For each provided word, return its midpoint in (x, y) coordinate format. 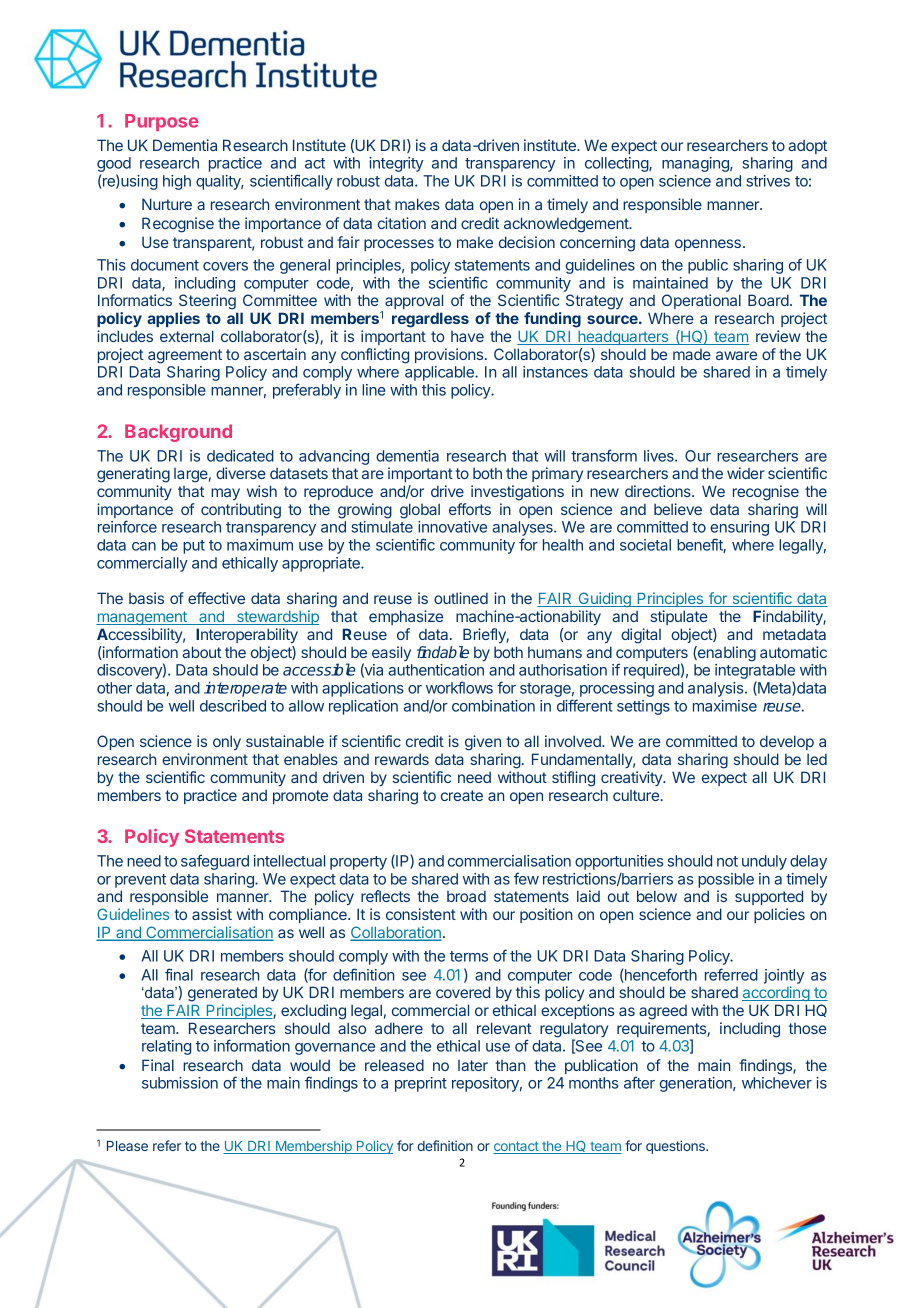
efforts (470, 509)
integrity (396, 164)
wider (746, 473)
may (225, 494)
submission (180, 1083)
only (227, 742)
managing (696, 164)
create (462, 795)
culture (637, 795)
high (177, 182)
